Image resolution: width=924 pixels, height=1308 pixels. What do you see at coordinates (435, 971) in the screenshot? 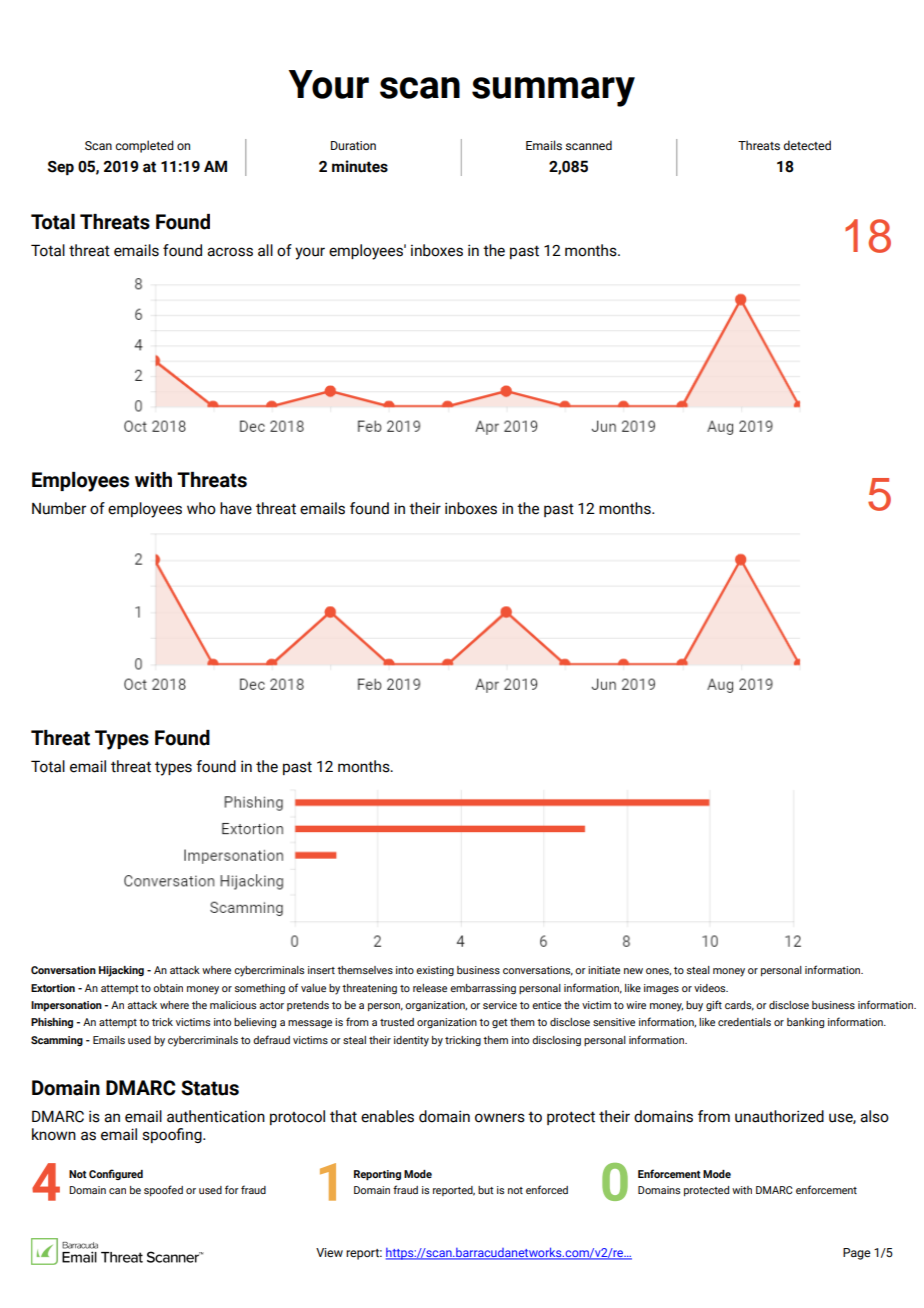
I see `existing` at bounding box center [435, 971].
